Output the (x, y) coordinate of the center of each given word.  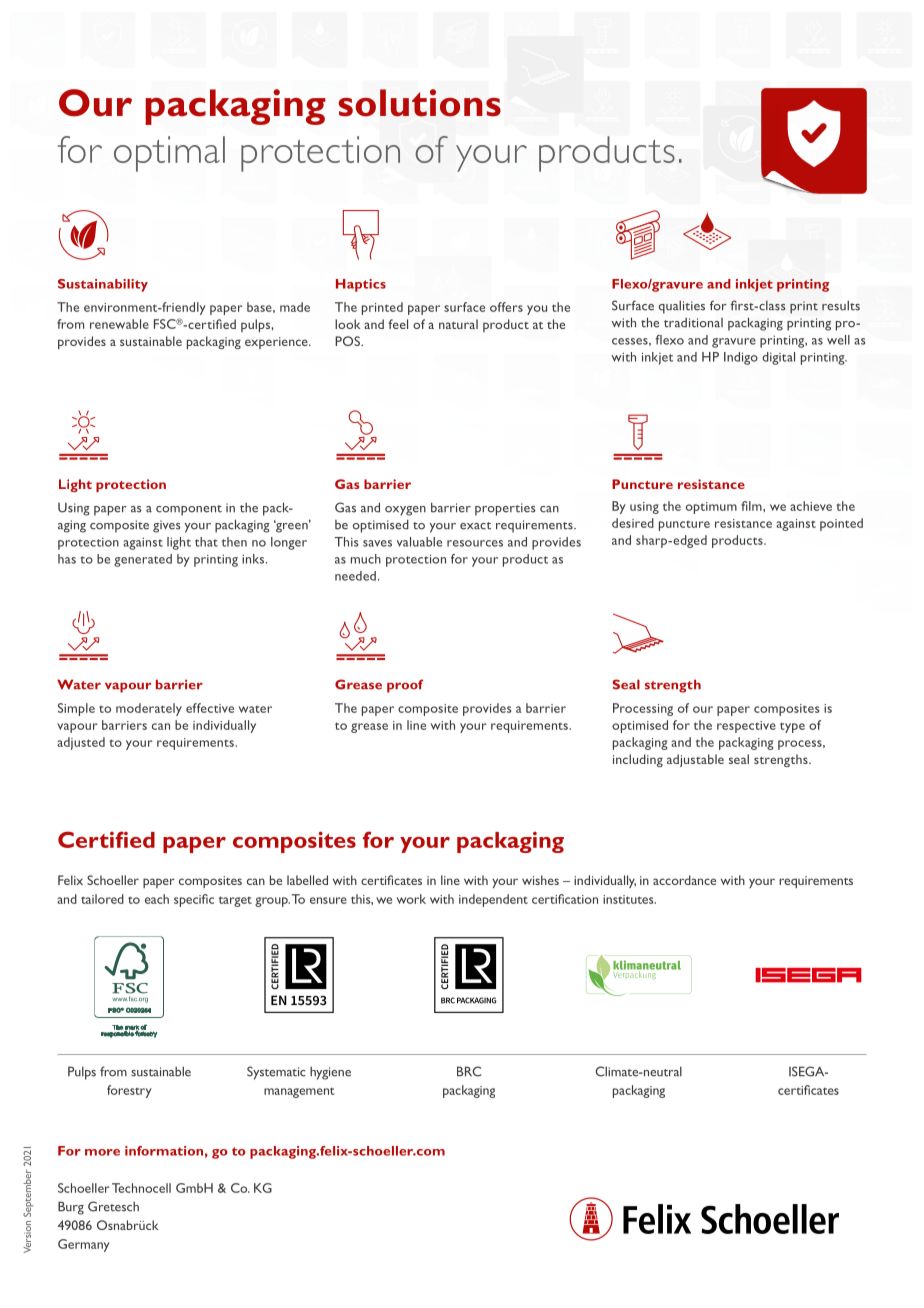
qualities (682, 307)
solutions (420, 103)
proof (405, 686)
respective (746, 727)
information (164, 1151)
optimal (169, 154)
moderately (149, 709)
